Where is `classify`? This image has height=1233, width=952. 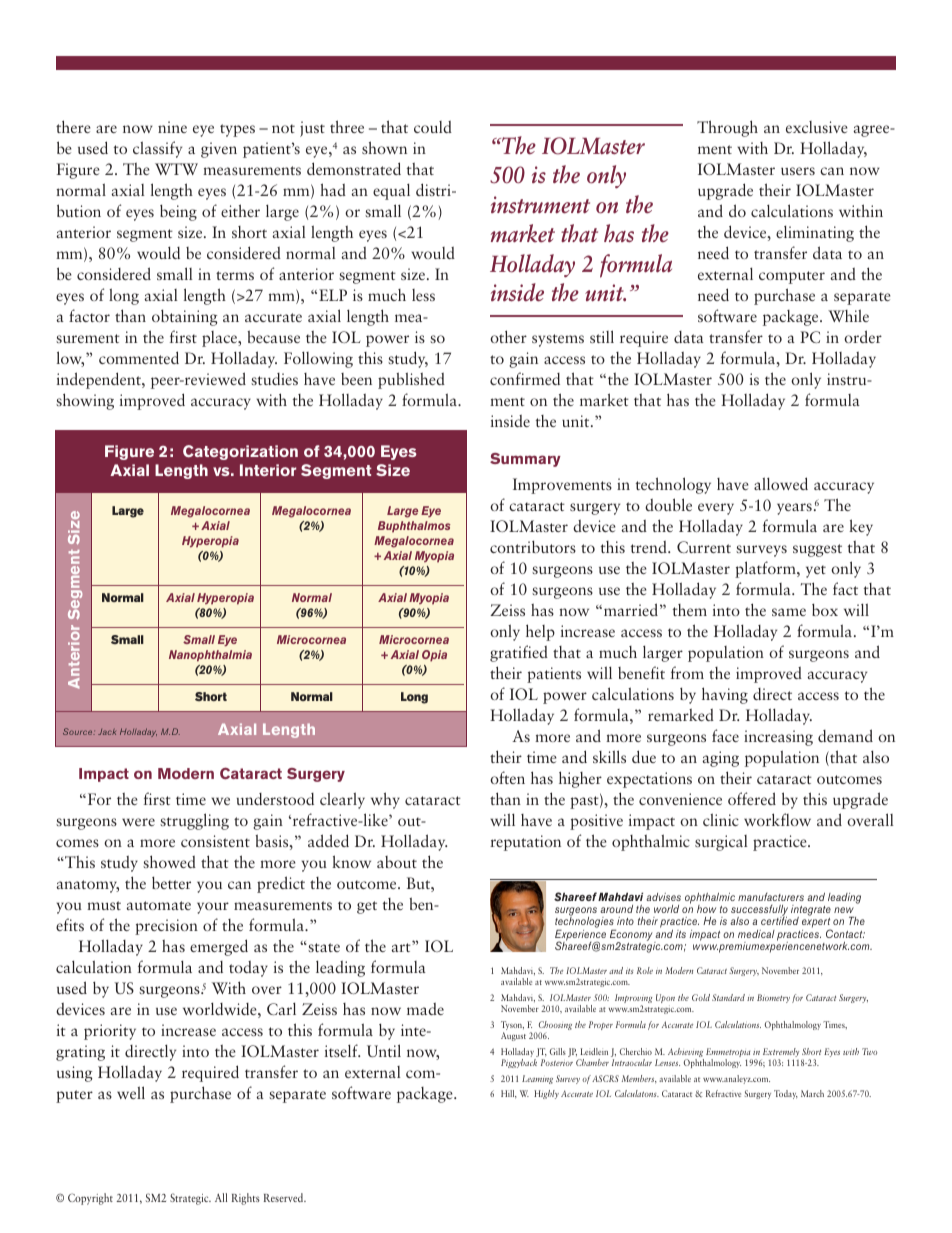
classify is located at coordinates (157, 149).
